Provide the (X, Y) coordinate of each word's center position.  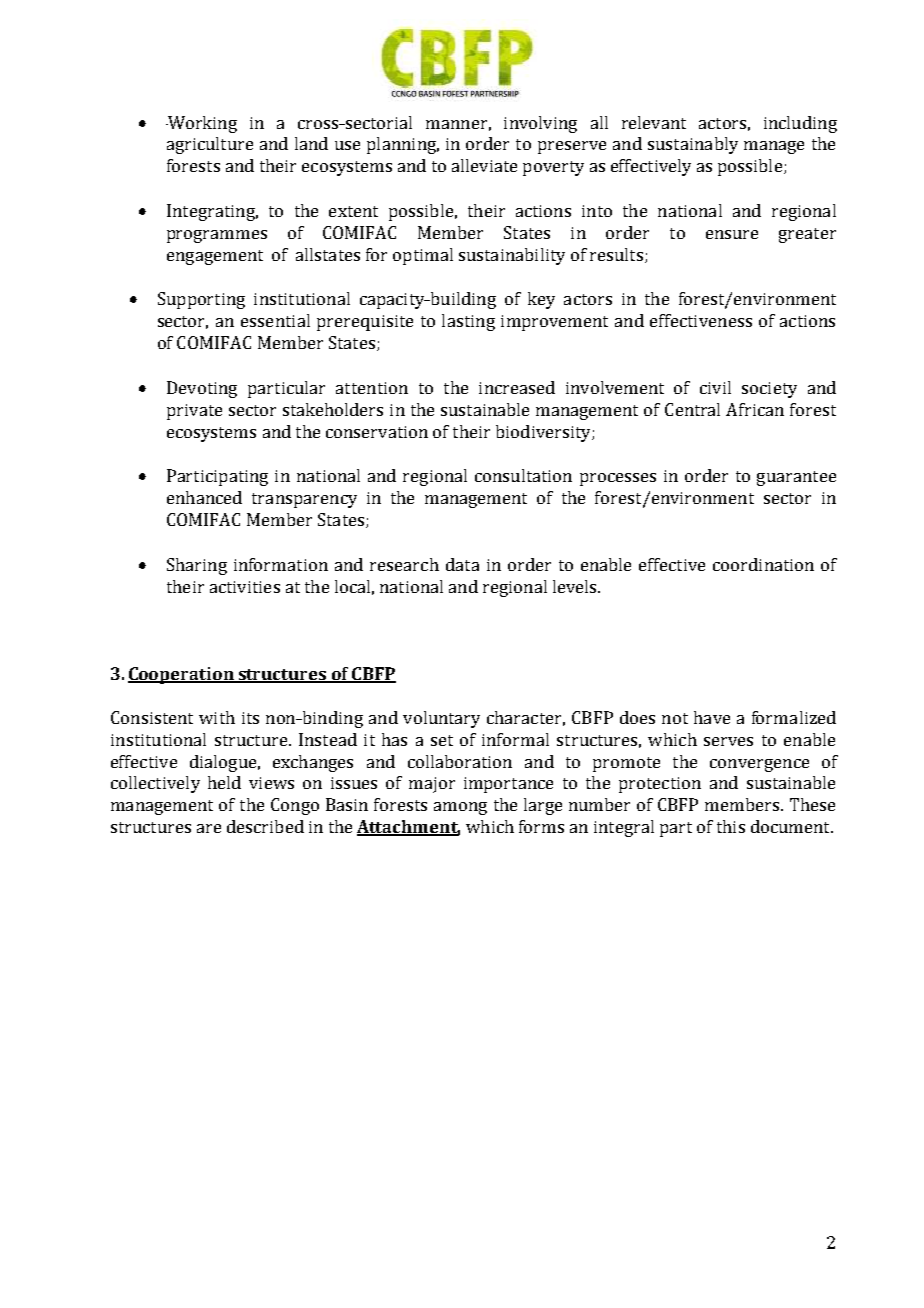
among (460, 808)
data (462, 564)
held (224, 782)
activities (245, 587)
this (731, 826)
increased (517, 387)
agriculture (210, 145)
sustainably (693, 145)
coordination (763, 564)
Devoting (202, 389)
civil (715, 387)
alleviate (484, 165)
